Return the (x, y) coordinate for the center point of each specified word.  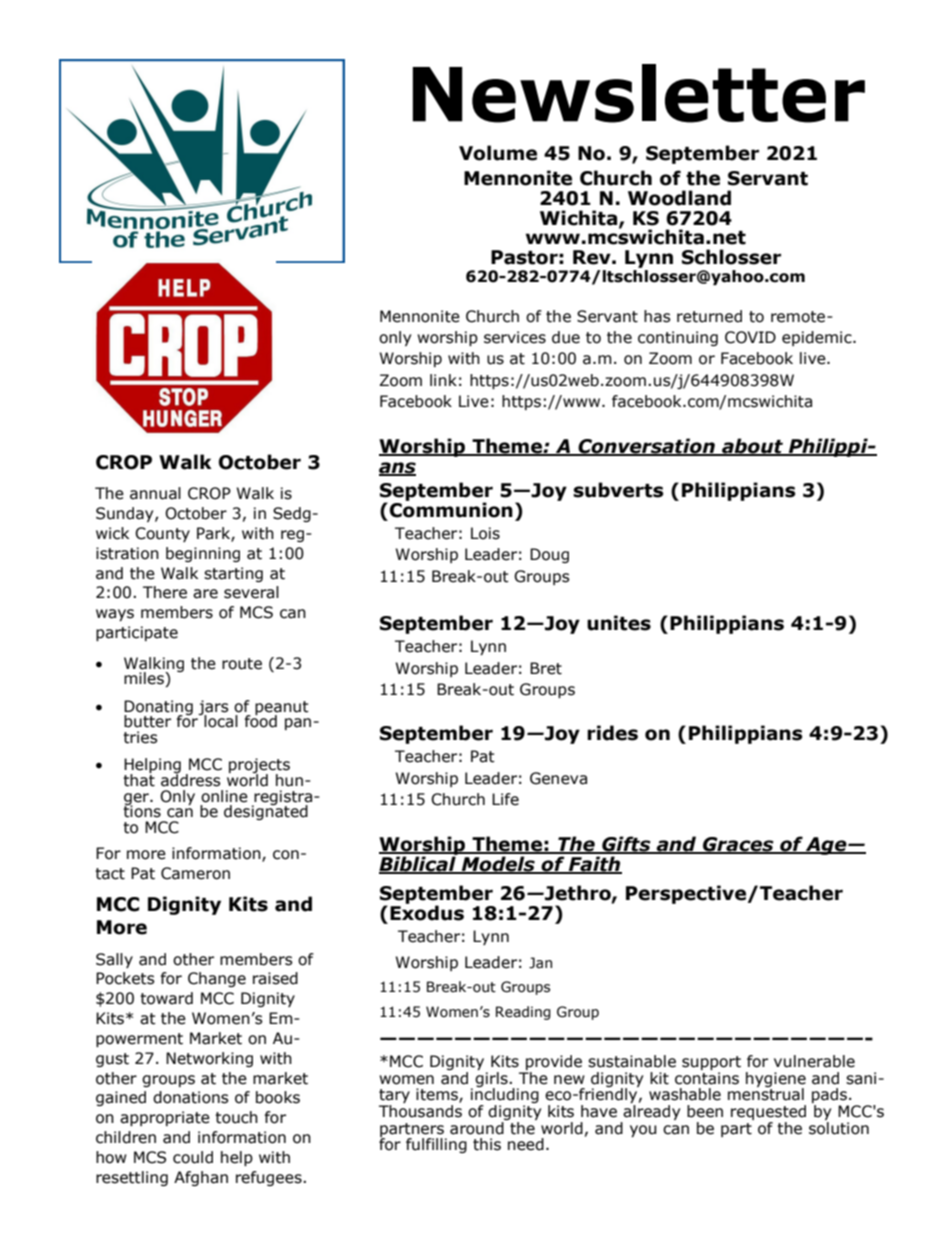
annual (155, 493)
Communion (451, 509)
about (753, 446)
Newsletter (639, 93)
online (224, 796)
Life (505, 799)
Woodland (679, 198)
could (193, 1157)
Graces (738, 845)
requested (768, 1114)
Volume (498, 153)
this (487, 1144)
